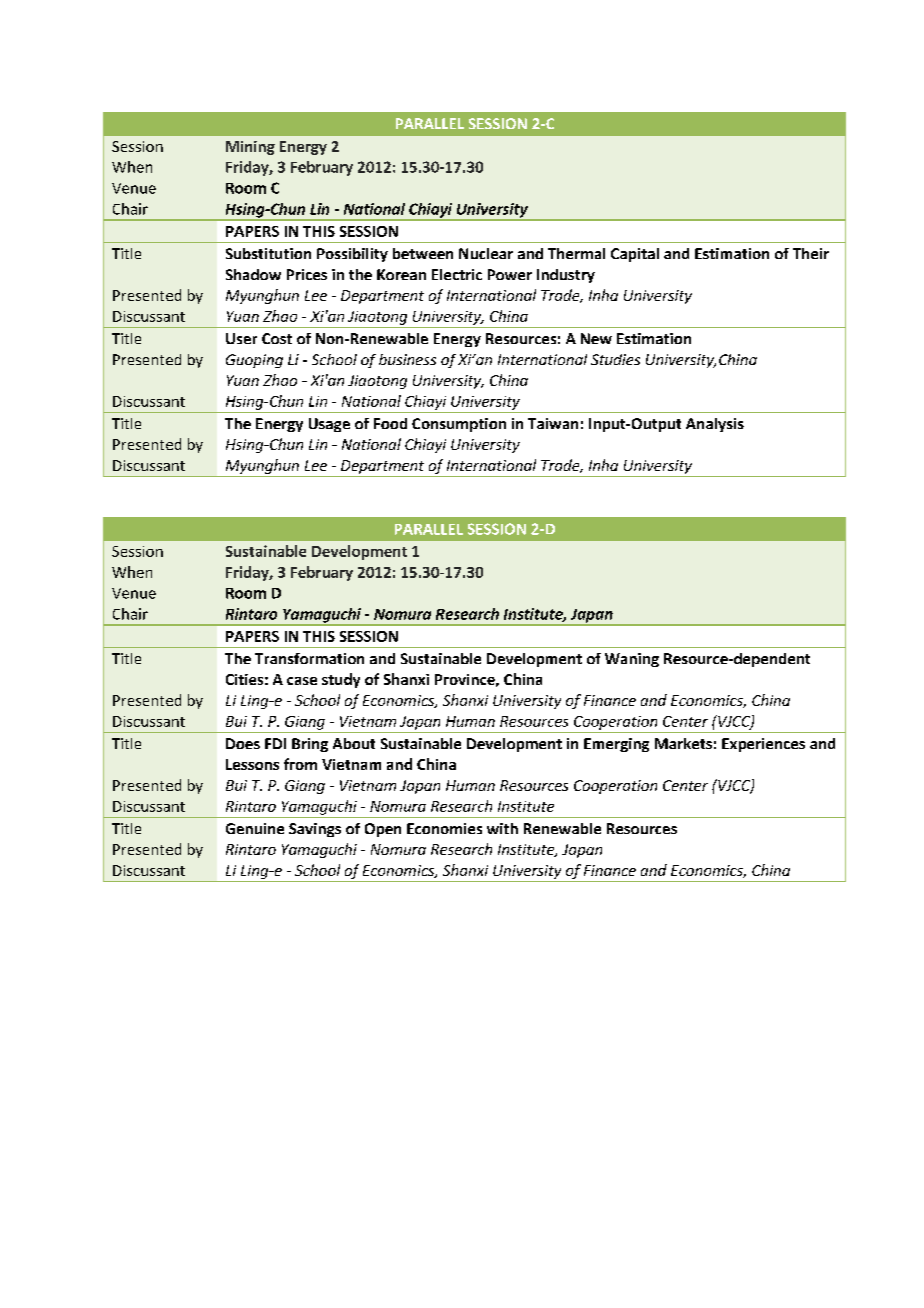 The image size is (924, 1308). Describe the element at coordinates (250, 148) in the screenshot. I see `Mining` at that location.
